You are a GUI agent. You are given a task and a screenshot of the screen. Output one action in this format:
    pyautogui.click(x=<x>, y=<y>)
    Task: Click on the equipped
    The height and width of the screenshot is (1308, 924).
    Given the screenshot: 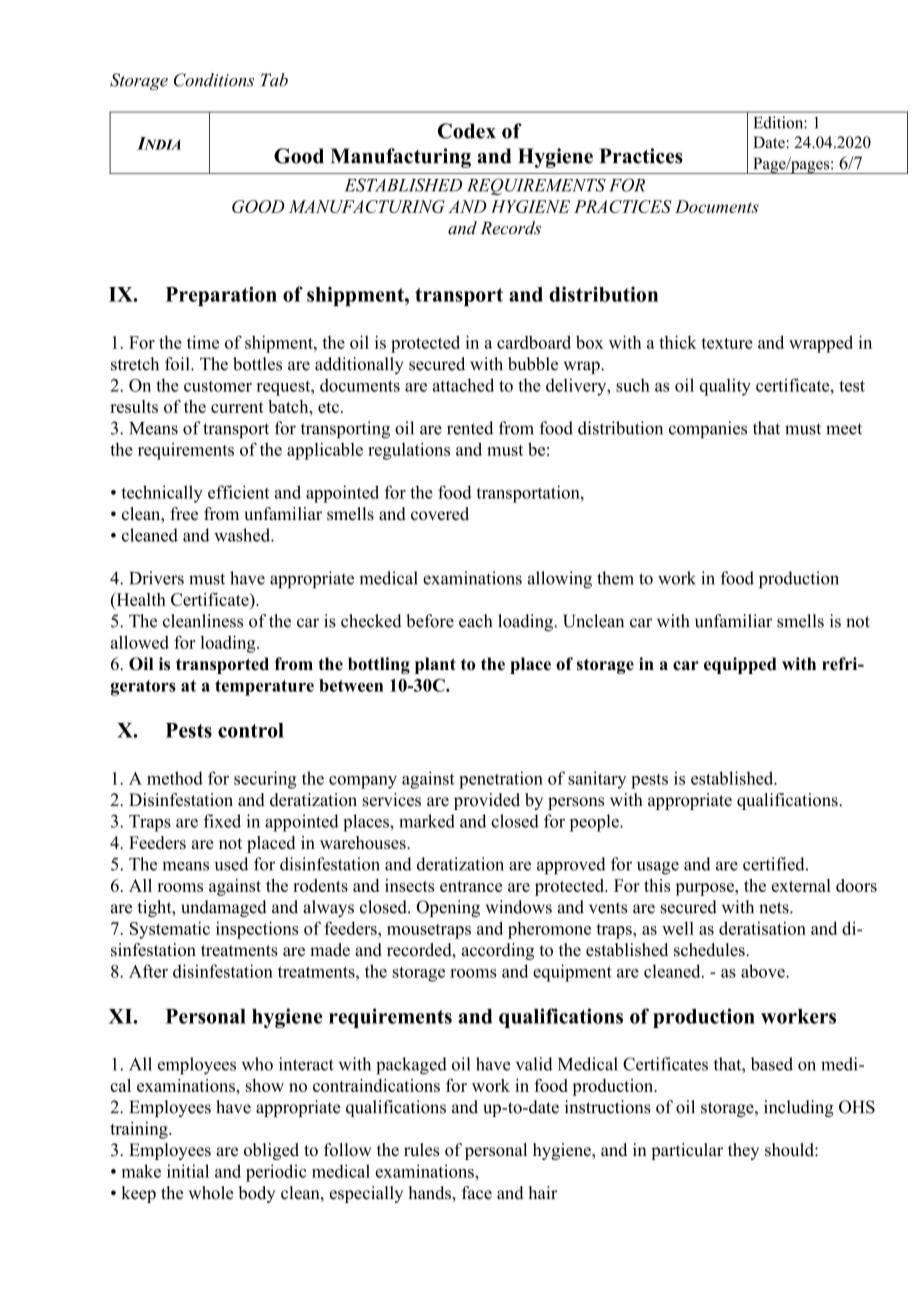 What is the action you would take?
    pyautogui.click(x=740, y=665)
